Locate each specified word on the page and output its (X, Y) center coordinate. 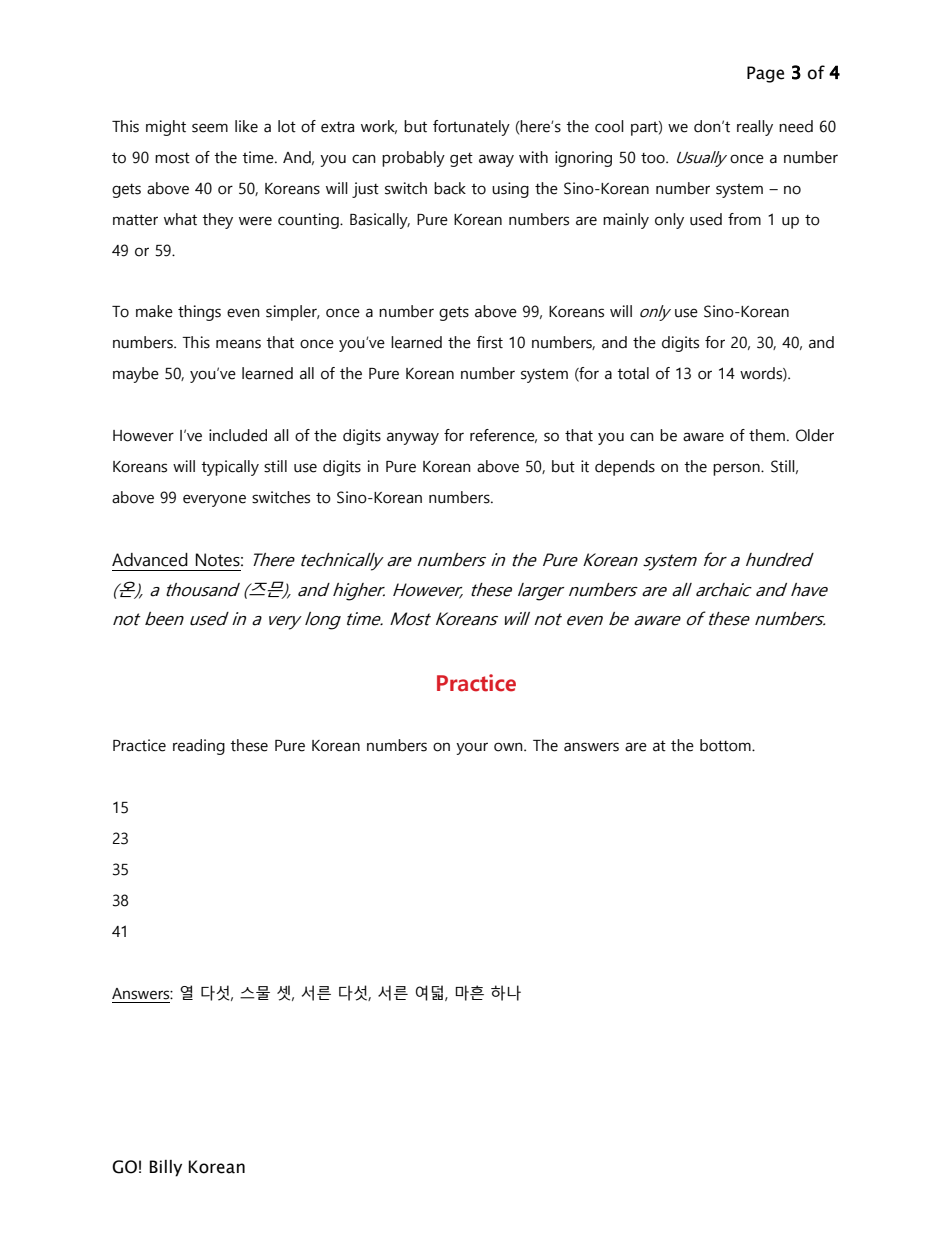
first (489, 342)
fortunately (471, 128)
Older (815, 435)
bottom (726, 745)
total (633, 373)
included (238, 435)
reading (199, 747)
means (238, 344)
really (755, 128)
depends (625, 468)
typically (230, 468)
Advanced (150, 560)
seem (210, 128)
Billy (166, 1168)
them (767, 435)
